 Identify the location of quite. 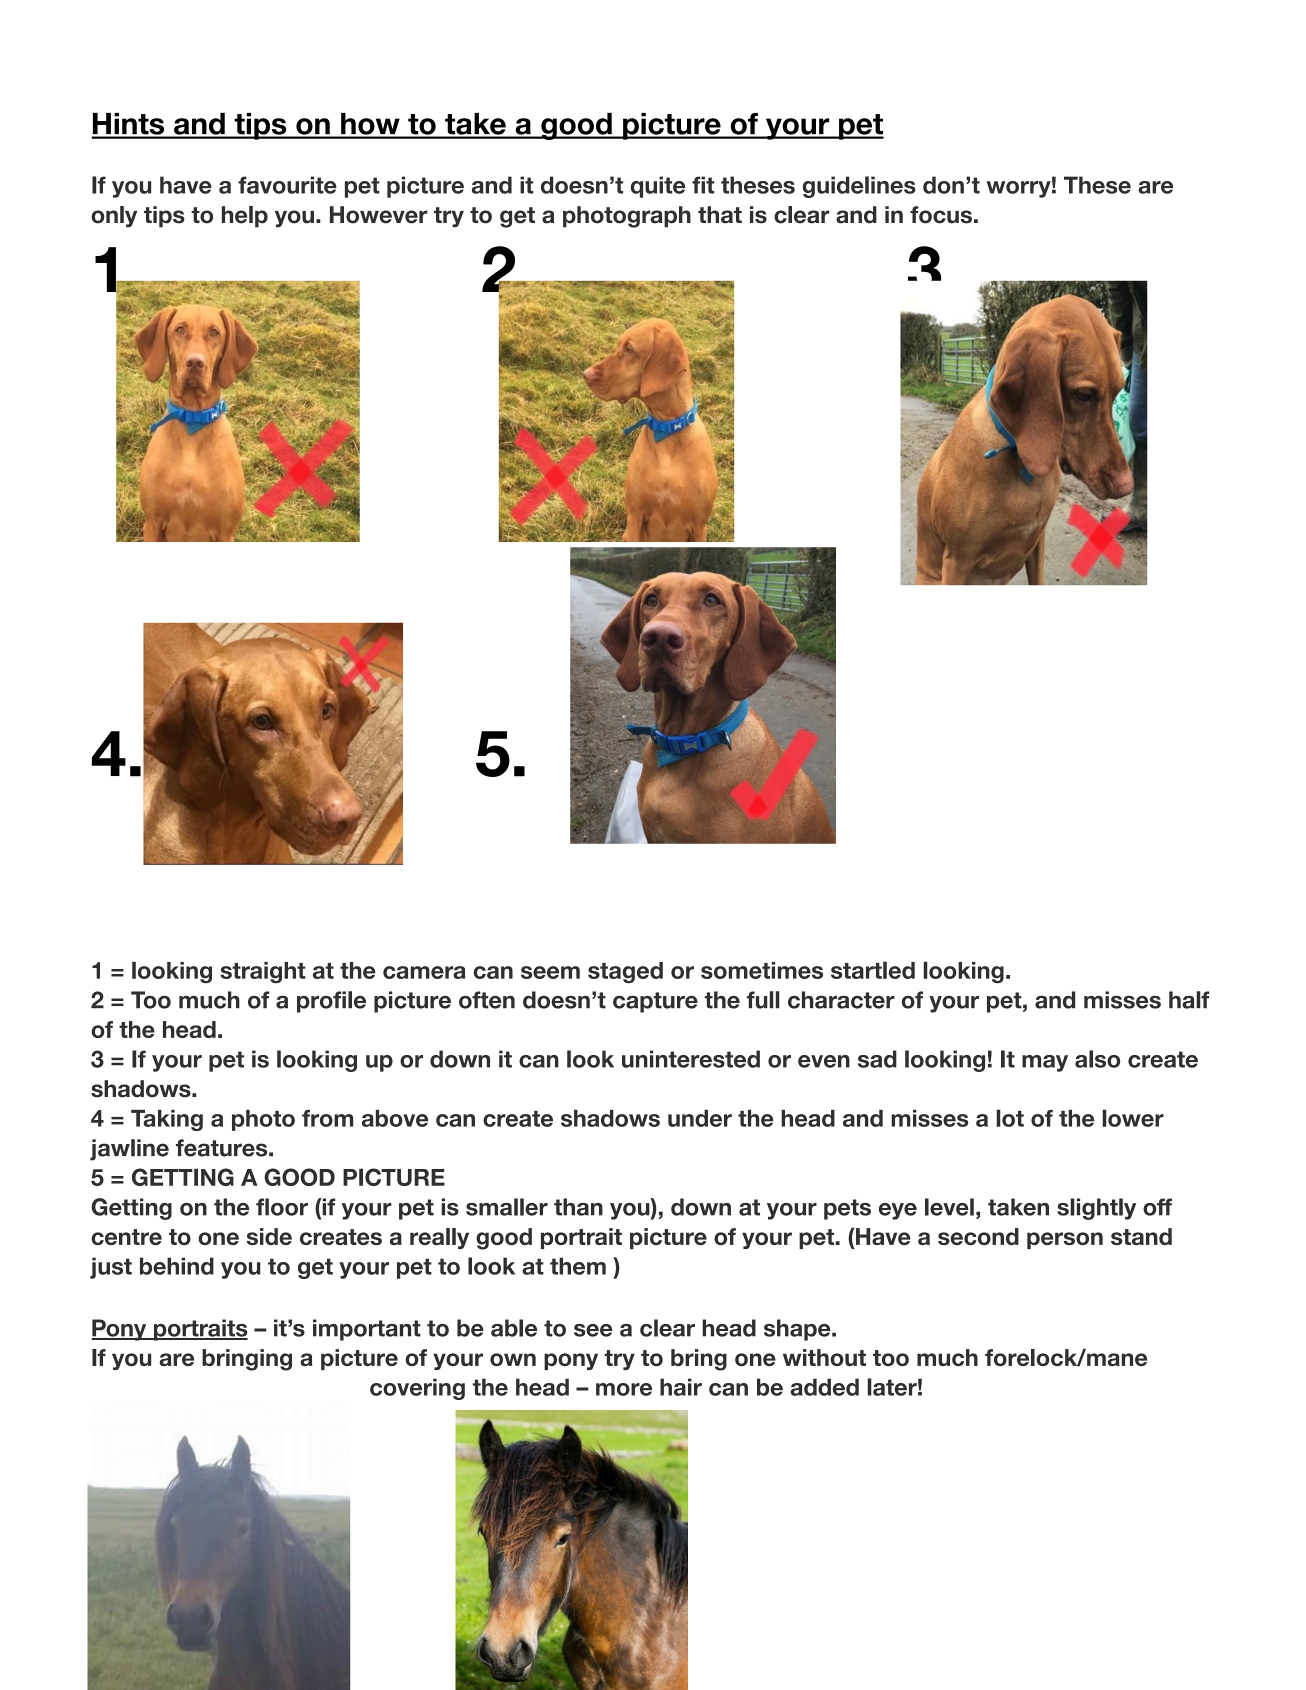
(658, 187).
